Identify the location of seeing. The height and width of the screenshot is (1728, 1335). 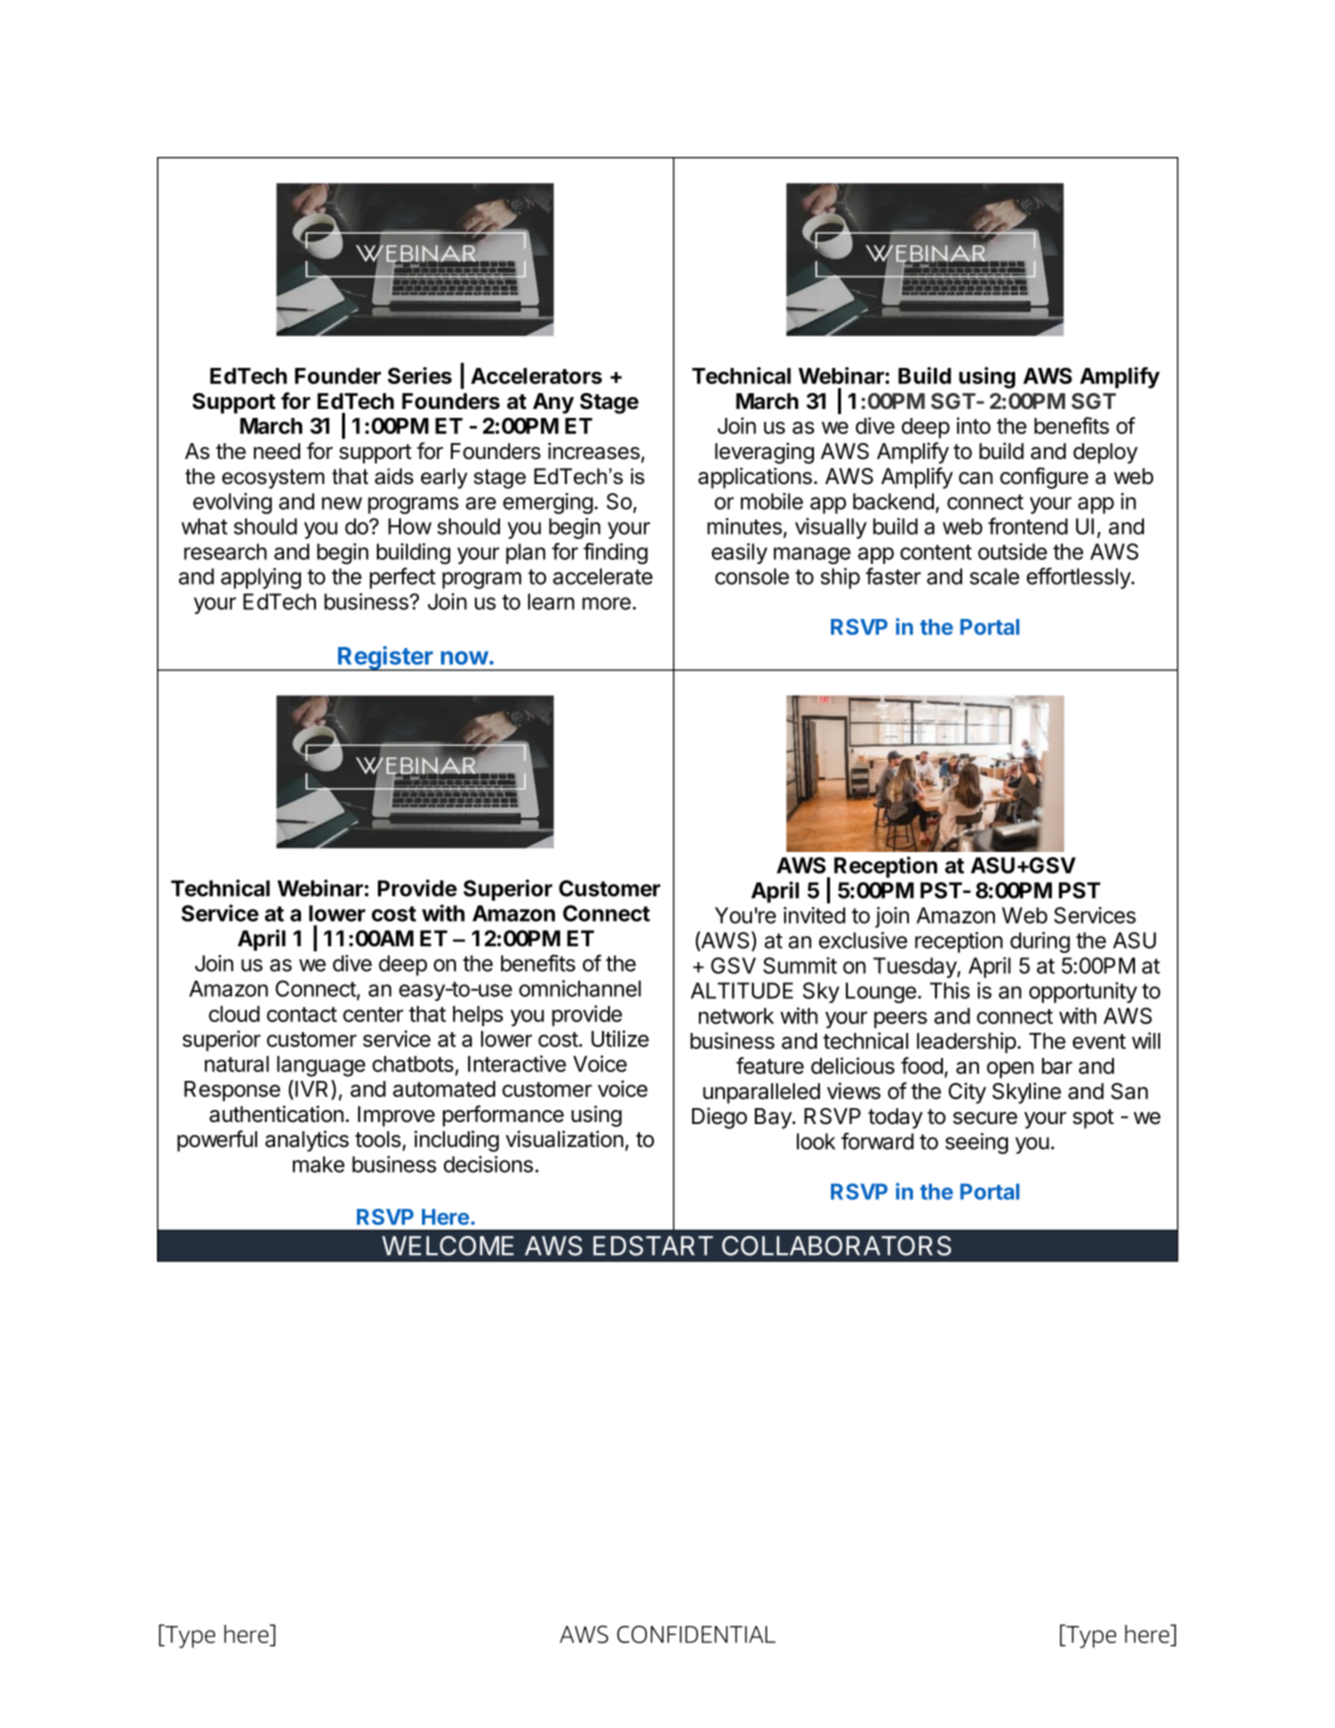
(976, 1143).
